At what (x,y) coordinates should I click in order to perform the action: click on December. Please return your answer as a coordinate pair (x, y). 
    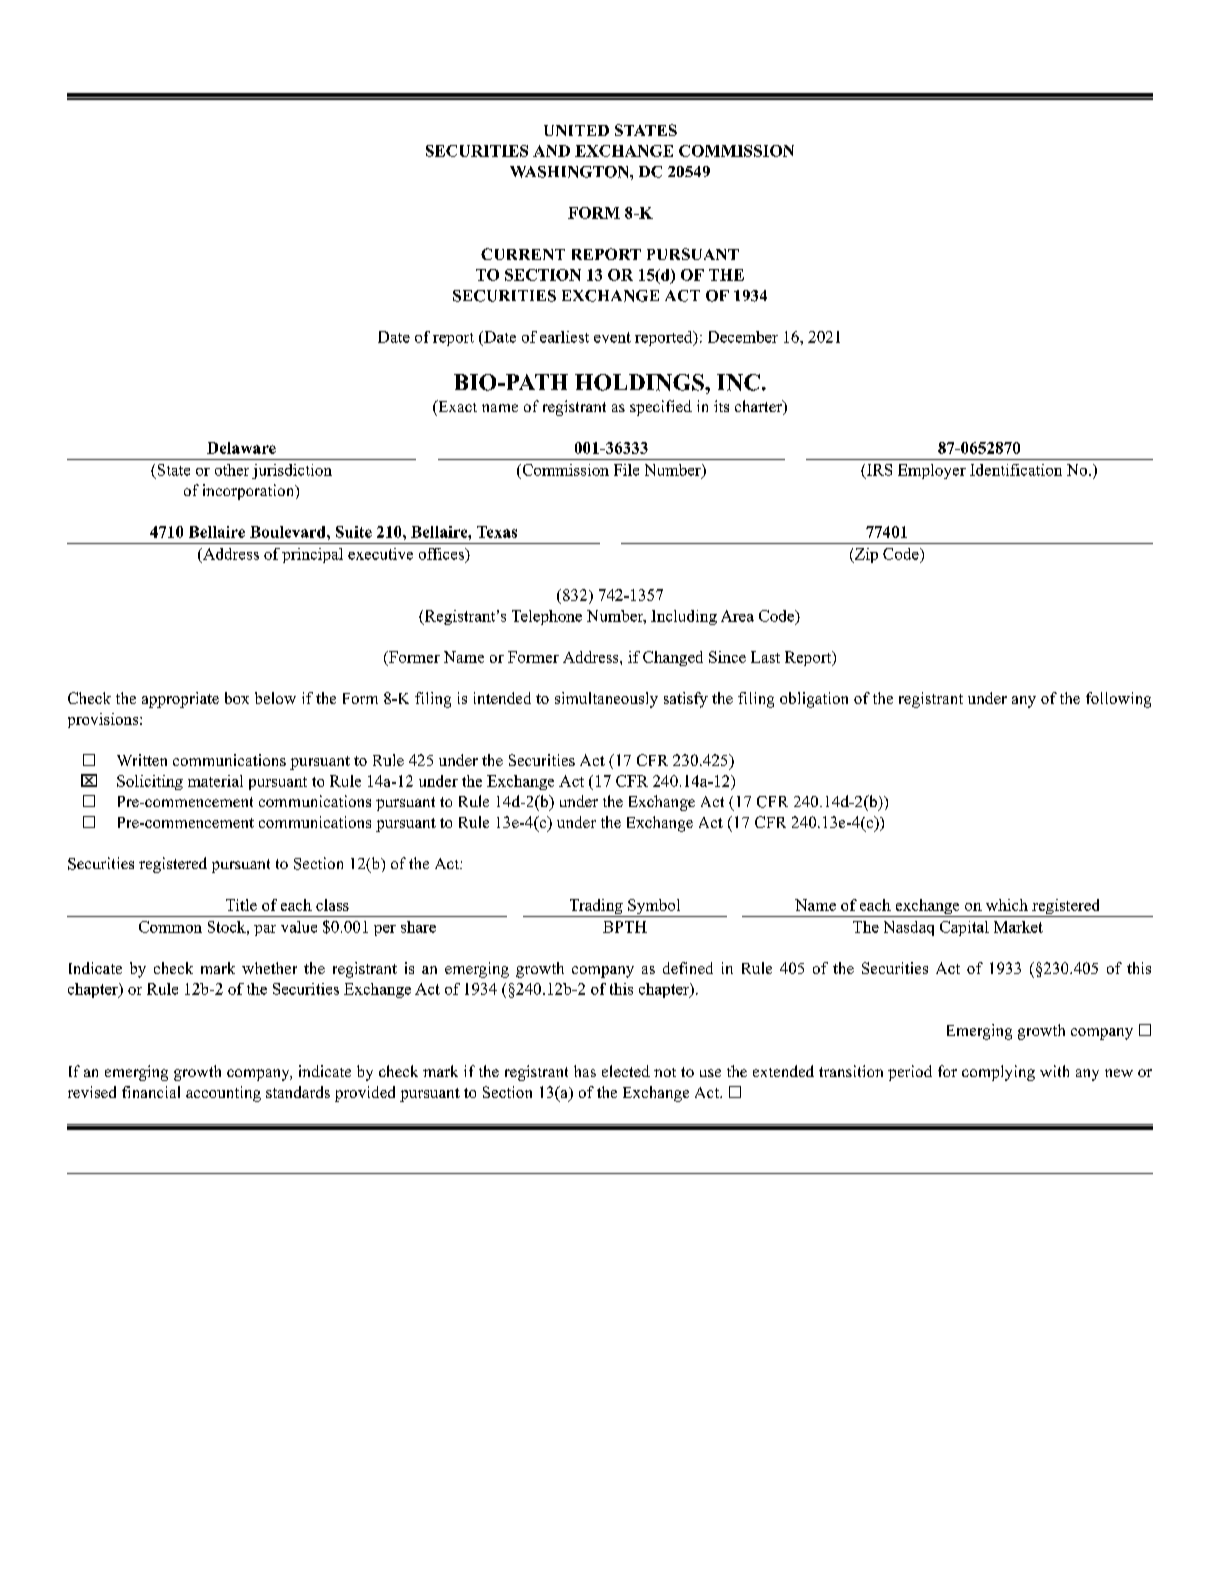
    Looking at the image, I should click on (743, 337).
